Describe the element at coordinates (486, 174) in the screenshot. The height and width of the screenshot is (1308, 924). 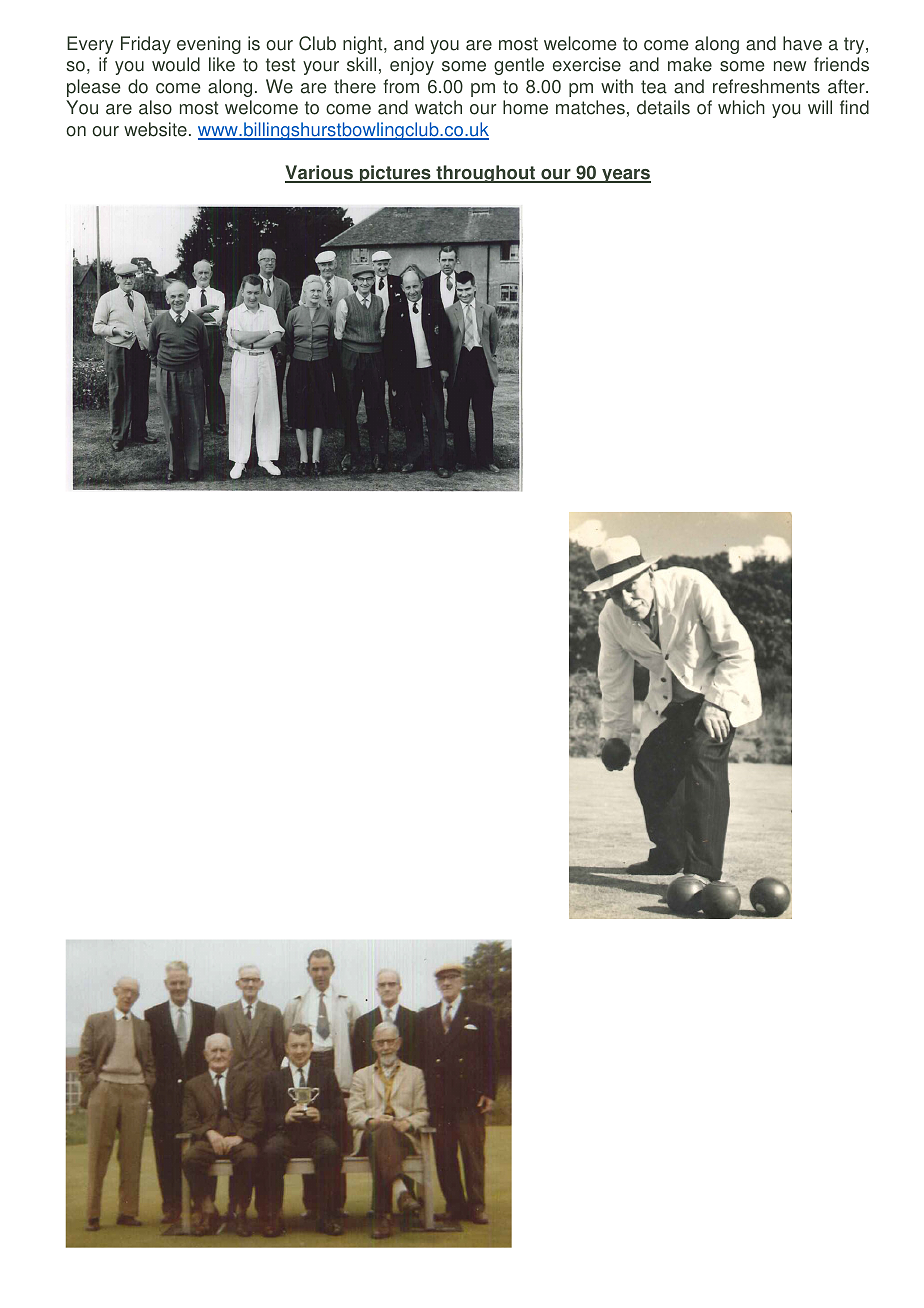
I see `throughout` at that location.
